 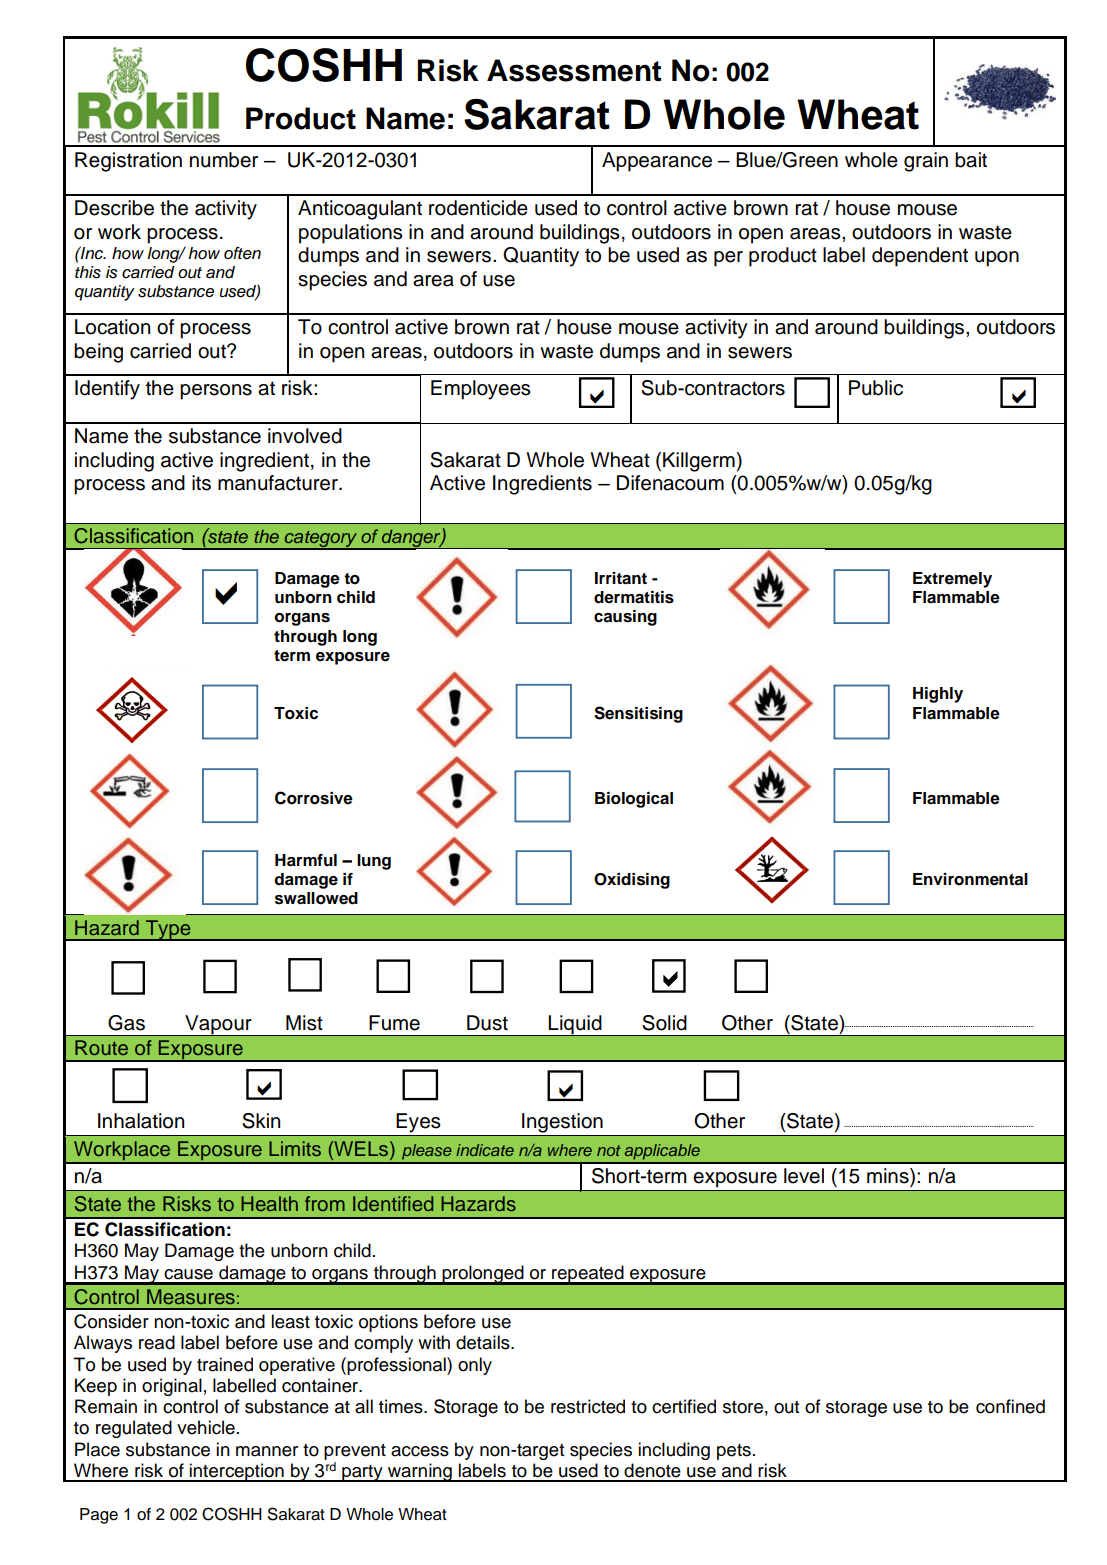 I want to click on Assessment, so click(x=574, y=70).
